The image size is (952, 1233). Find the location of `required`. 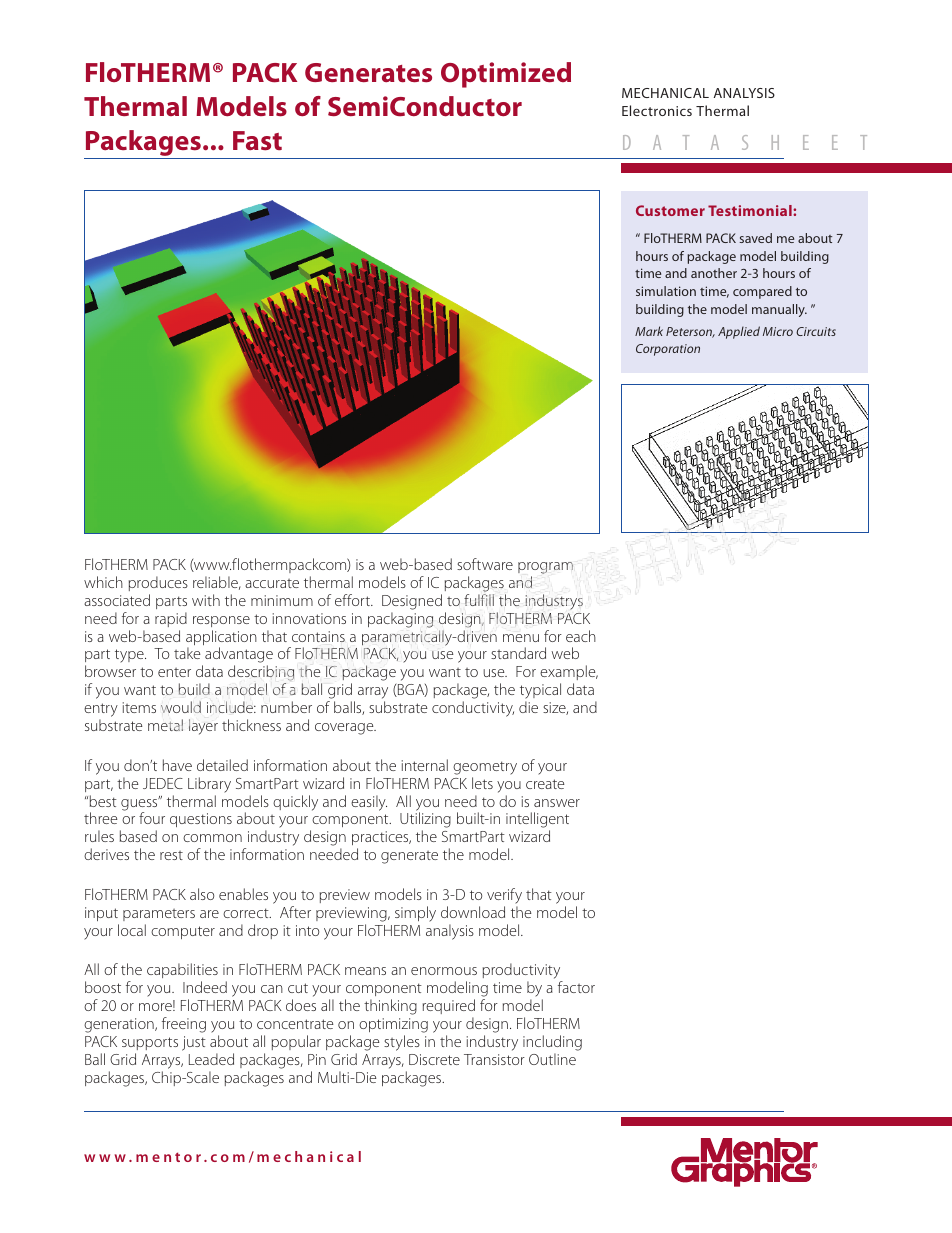

required is located at coordinates (449, 1006).
